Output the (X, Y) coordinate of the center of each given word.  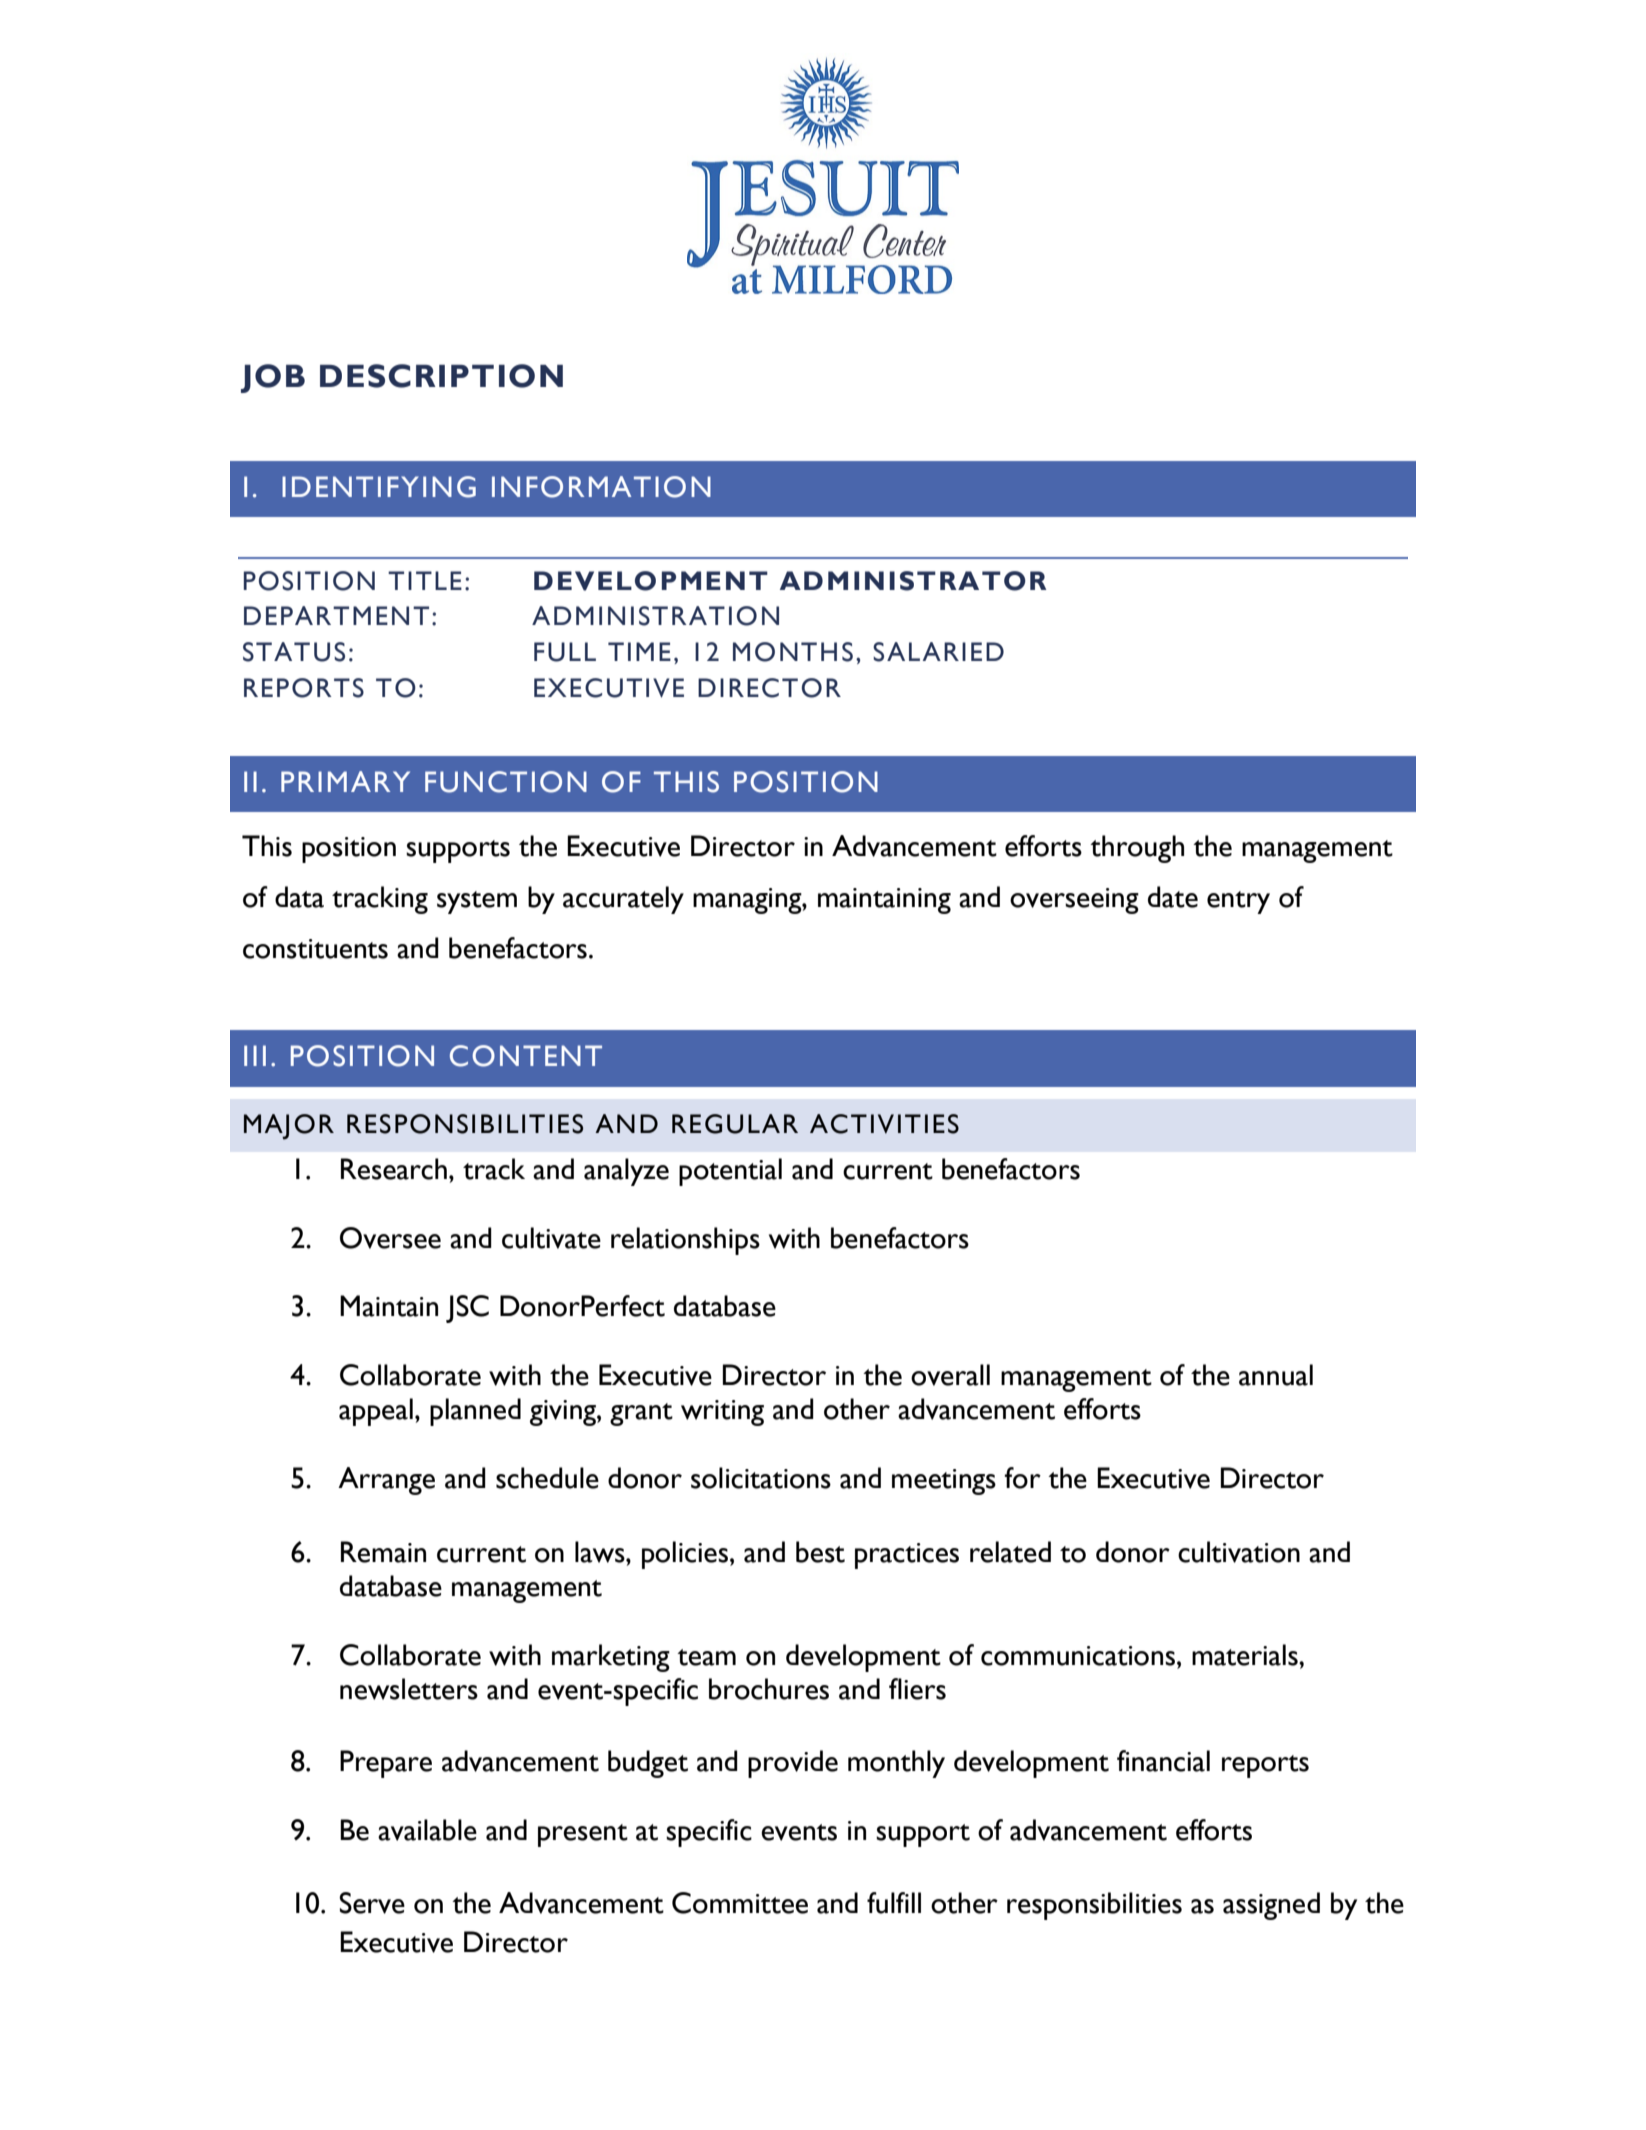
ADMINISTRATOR (913, 581)
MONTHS (793, 652)
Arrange (386, 1481)
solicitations (761, 1478)
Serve (372, 1903)
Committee (740, 1903)
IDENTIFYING (379, 487)
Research (394, 1169)
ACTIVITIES (884, 1124)
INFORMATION (601, 487)
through (1137, 849)
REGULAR (735, 1124)
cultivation (1239, 1552)
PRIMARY (345, 781)
